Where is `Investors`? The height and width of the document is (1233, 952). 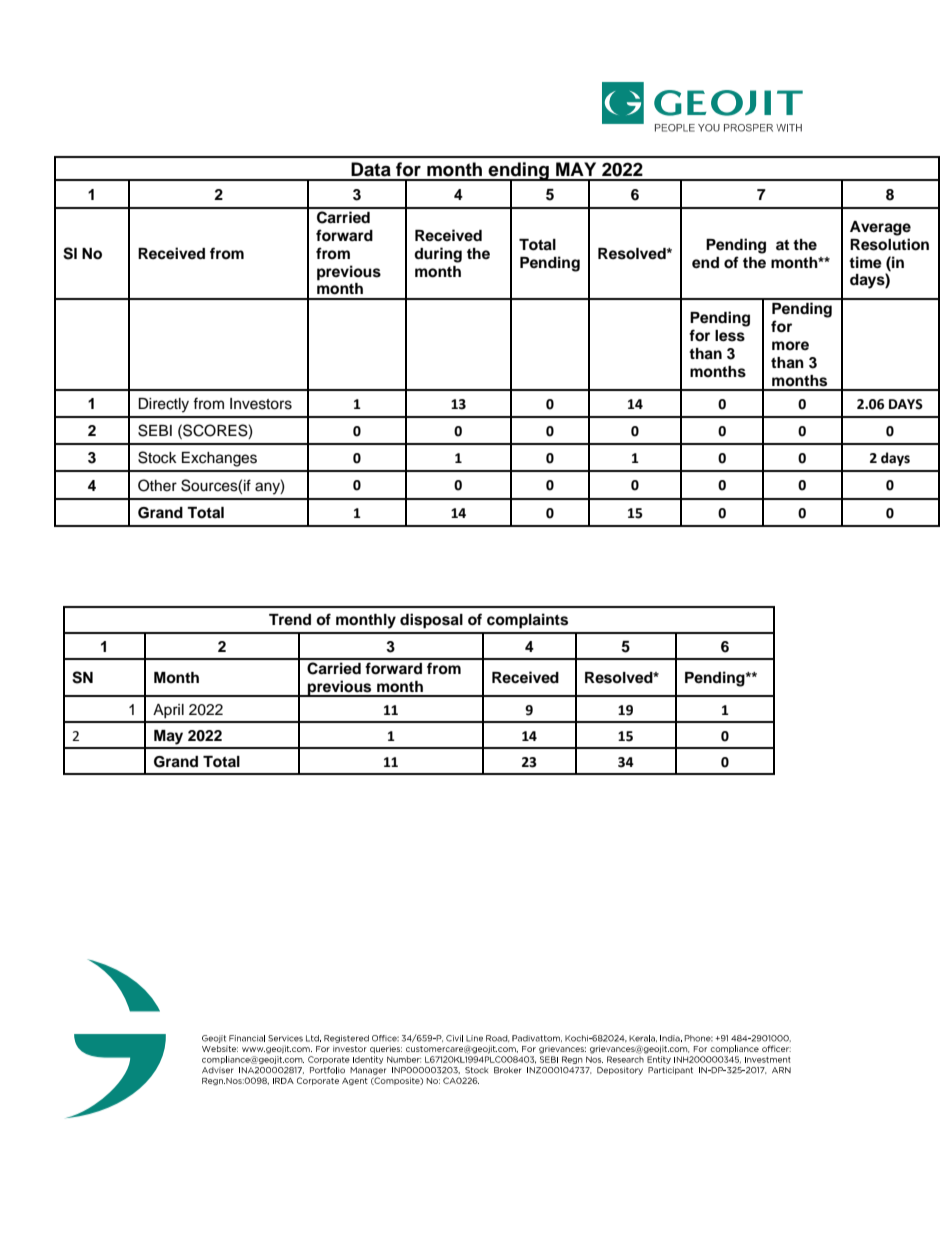
Investors is located at coordinates (261, 404).
